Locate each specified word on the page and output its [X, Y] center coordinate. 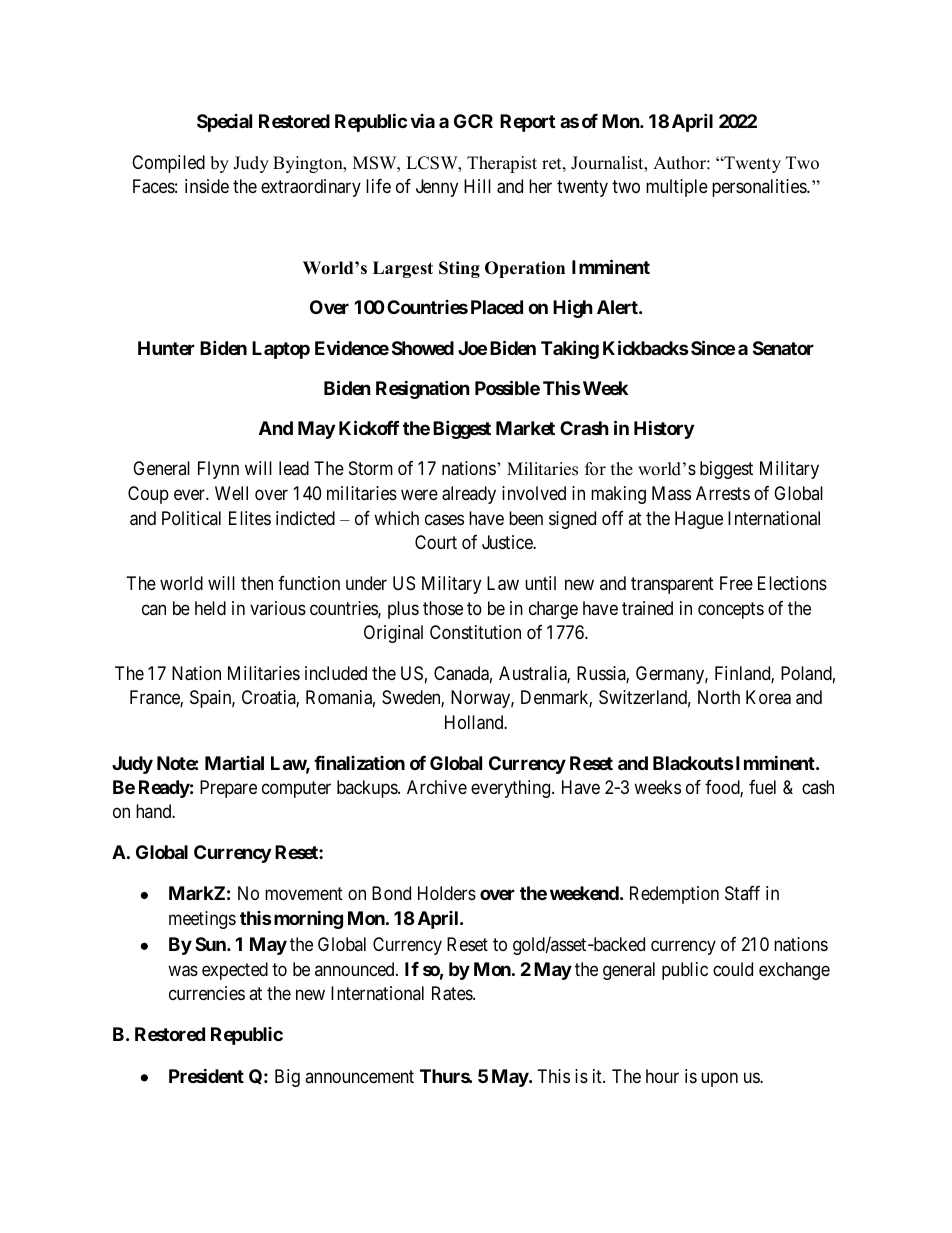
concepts [731, 610]
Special [224, 123]
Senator [783, 348]
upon [719, 1079]
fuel [762, 787]
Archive [437, 787]
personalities [760, 188]
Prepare [228, 789]
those [443, 608]
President [206, 1075]
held [210, 608]
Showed [423, 348]
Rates [453, 993]
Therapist [502, 164]
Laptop [281, 350]
